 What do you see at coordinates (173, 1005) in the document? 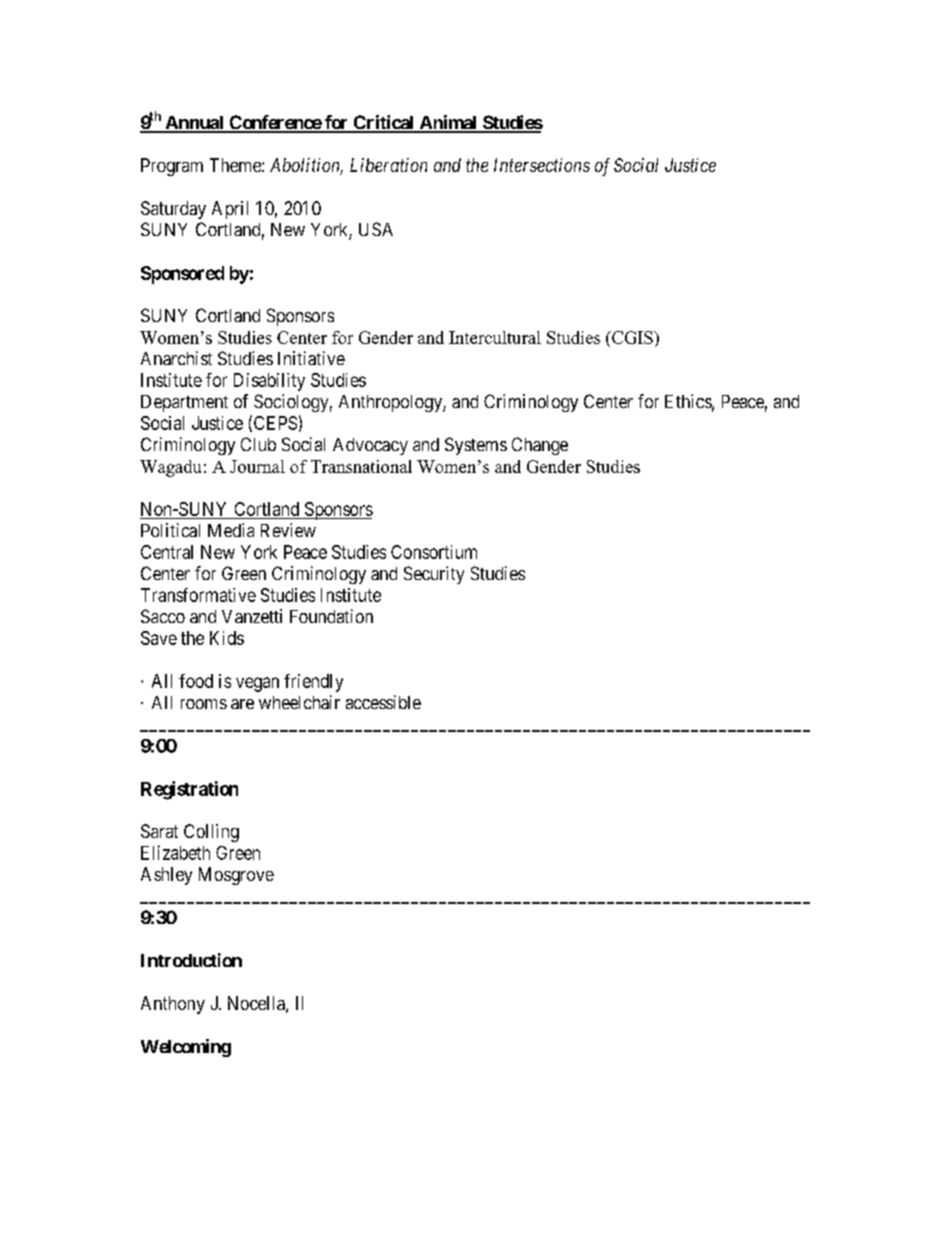
I see `Anthony` at bounding box center [173, 1005].
